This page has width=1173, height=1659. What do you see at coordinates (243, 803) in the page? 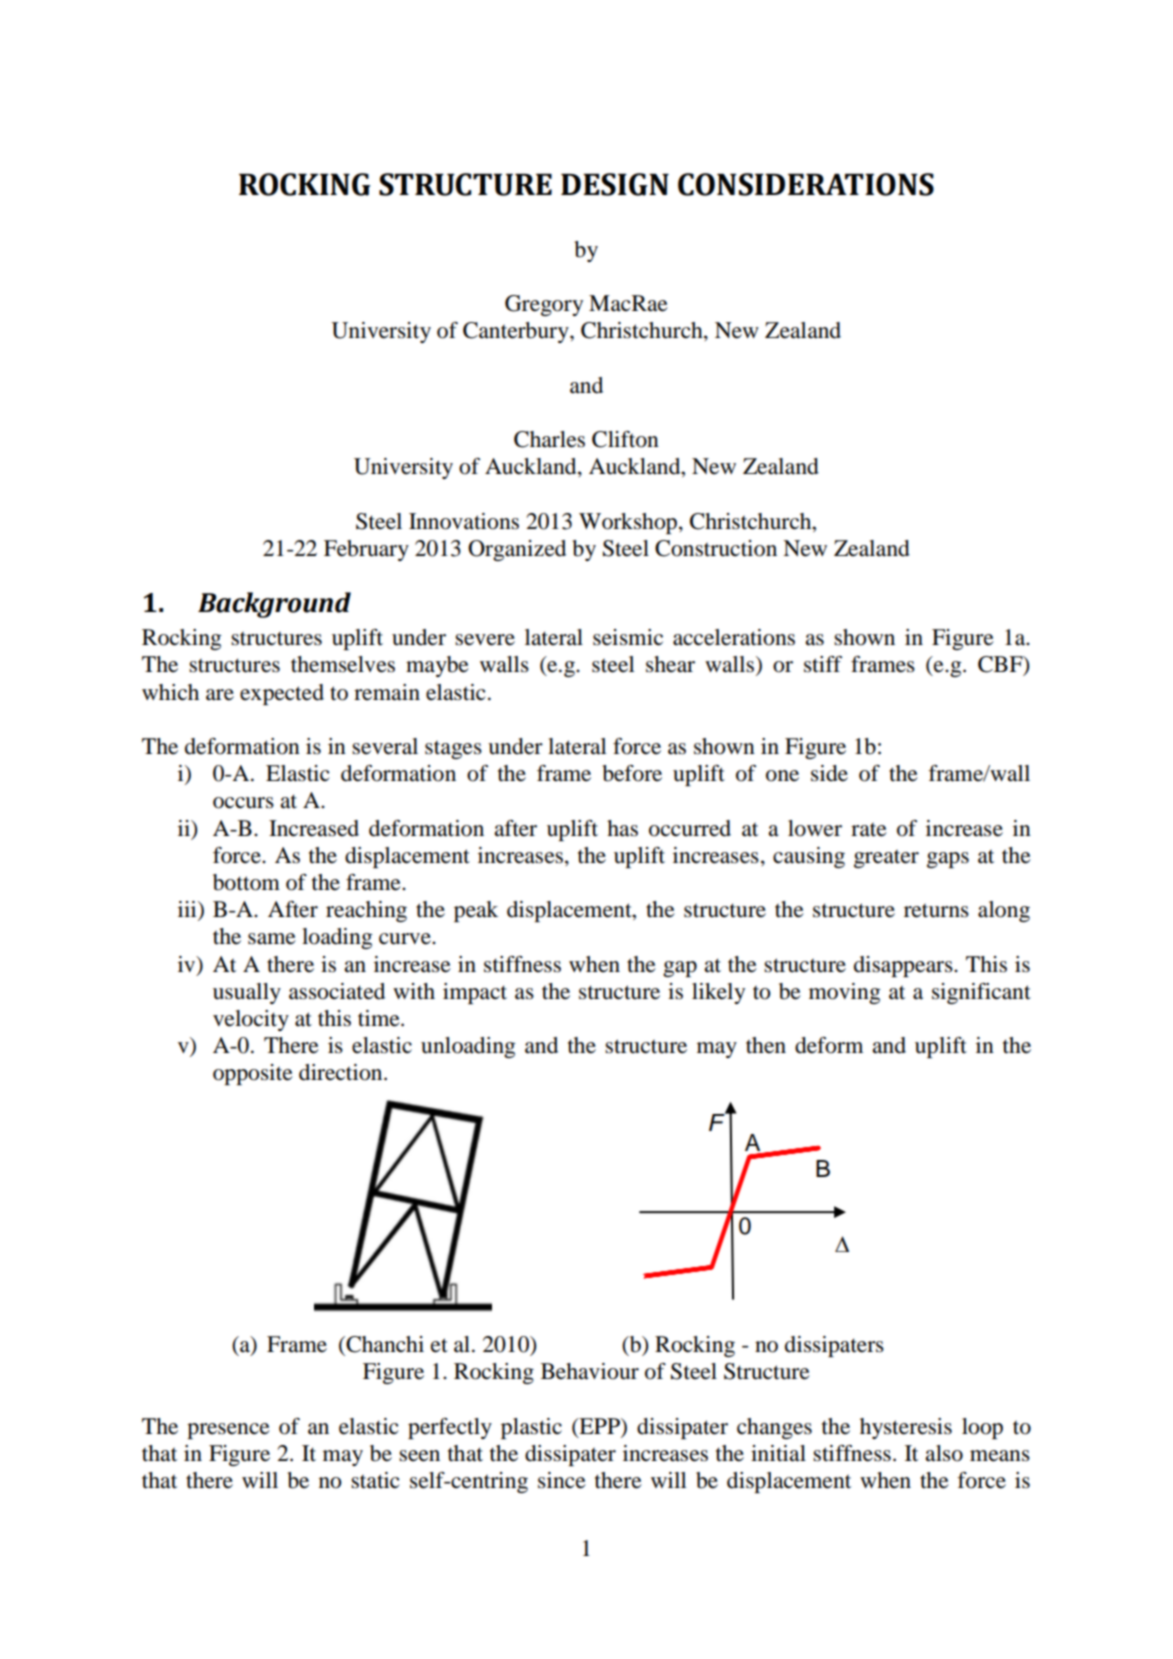
I see `occurs` at bounding box center [243, 803].
